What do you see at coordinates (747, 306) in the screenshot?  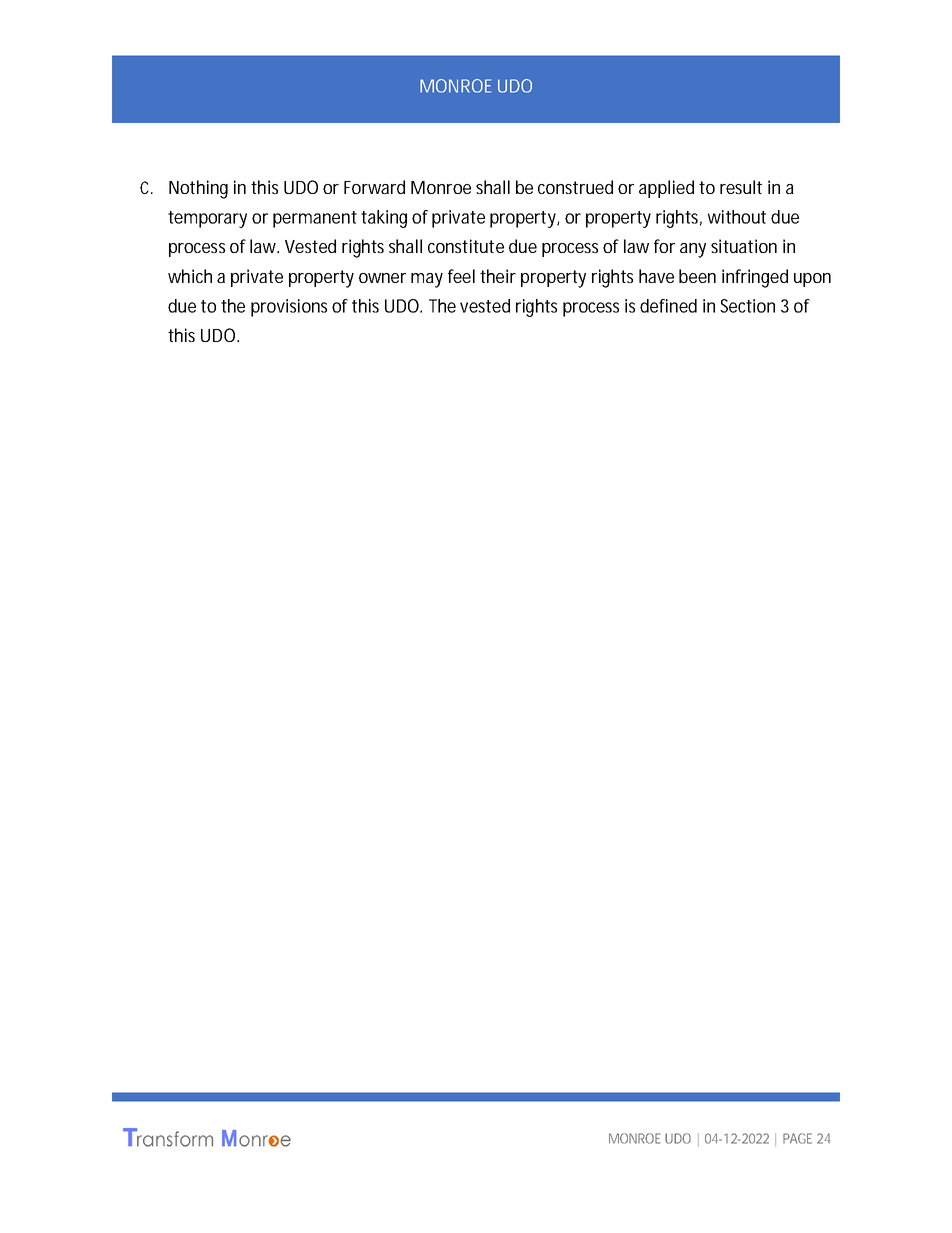 I see `Section` at bounding box center [747, 306].
